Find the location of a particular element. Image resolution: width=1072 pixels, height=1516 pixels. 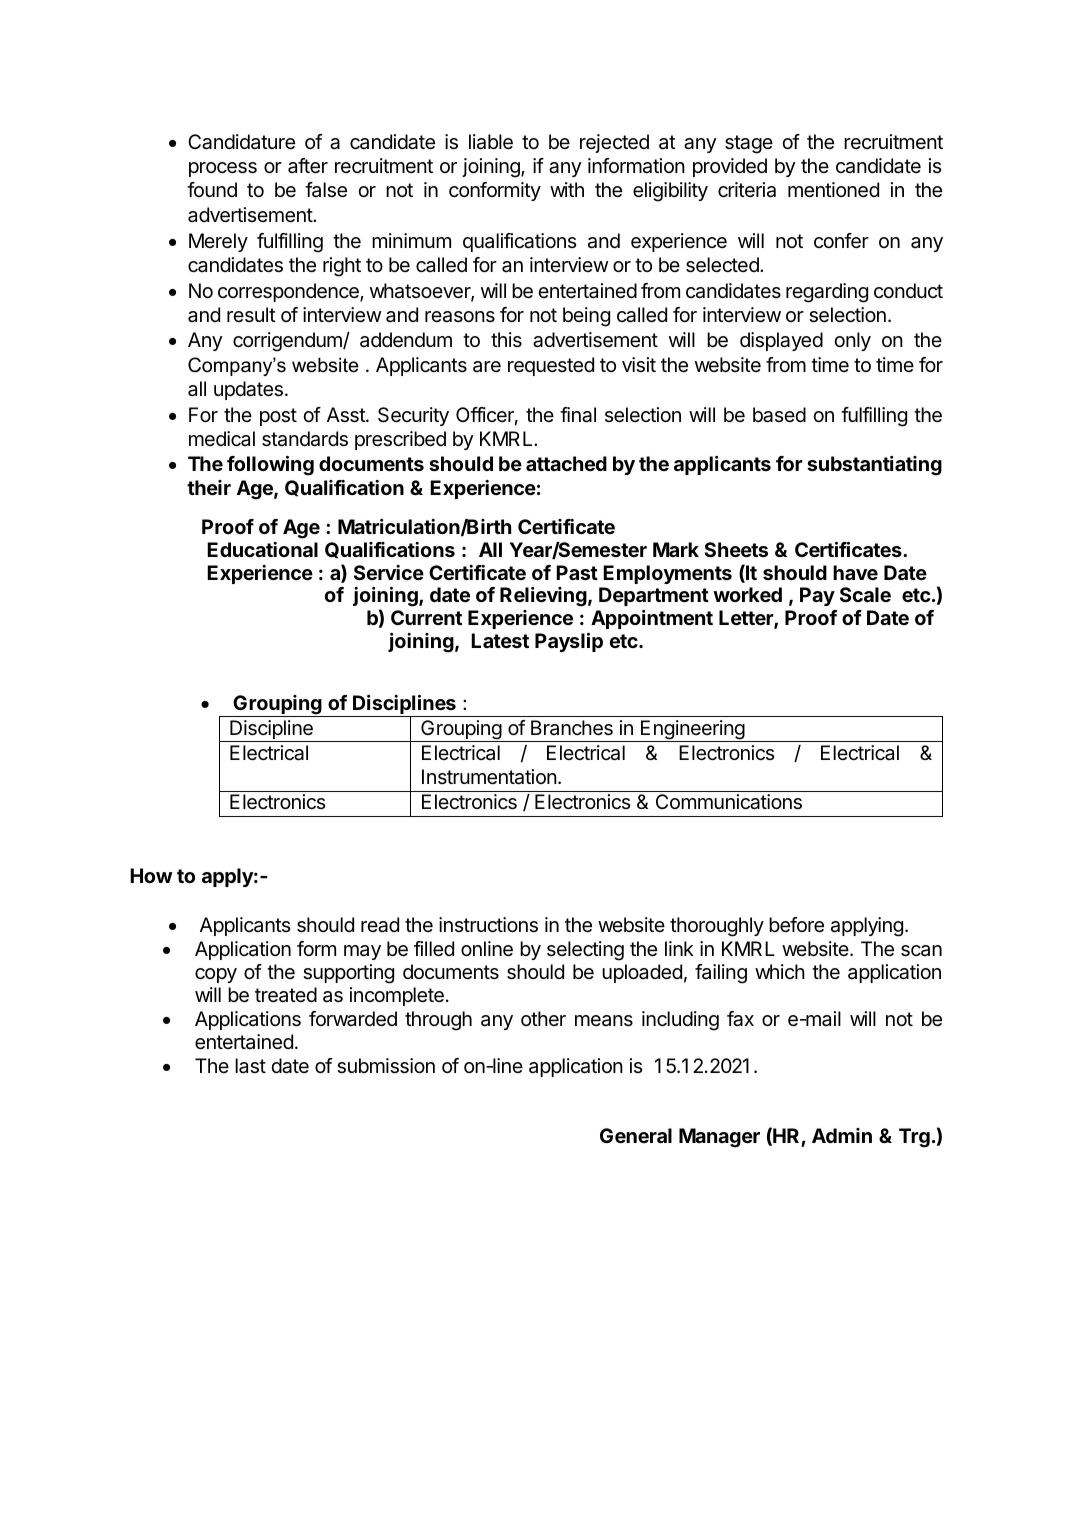

Admin is located at coordinates (842, 1135).
